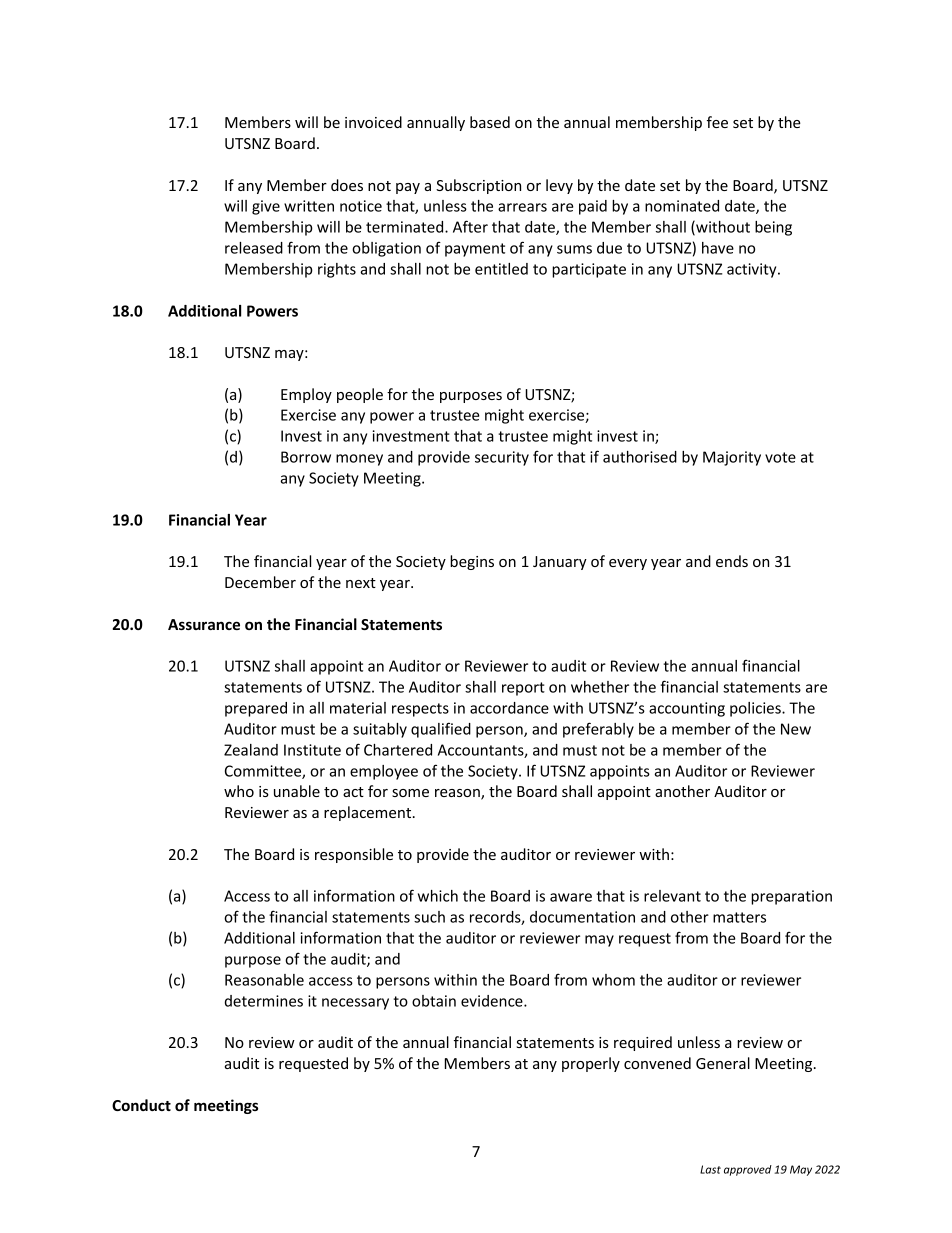 The image size is (952, 1233). What do you see at coordinates (717, 122) in the page?
I see `fee` at bounding box center [717, 122].
